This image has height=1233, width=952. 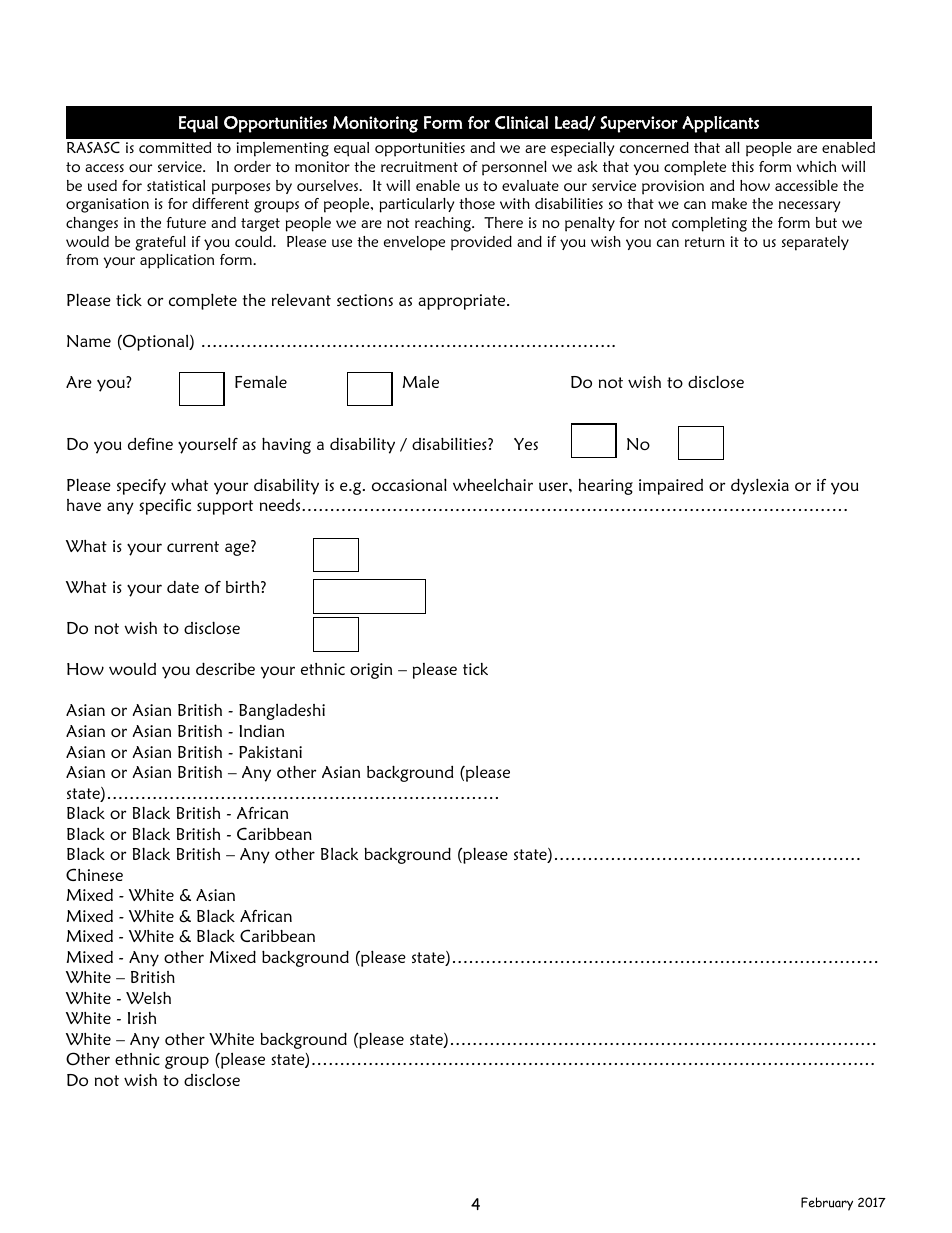 What do you see at coordinates (827, 1204) in the image?
I see `February` at bounding box center [827, 1204].
